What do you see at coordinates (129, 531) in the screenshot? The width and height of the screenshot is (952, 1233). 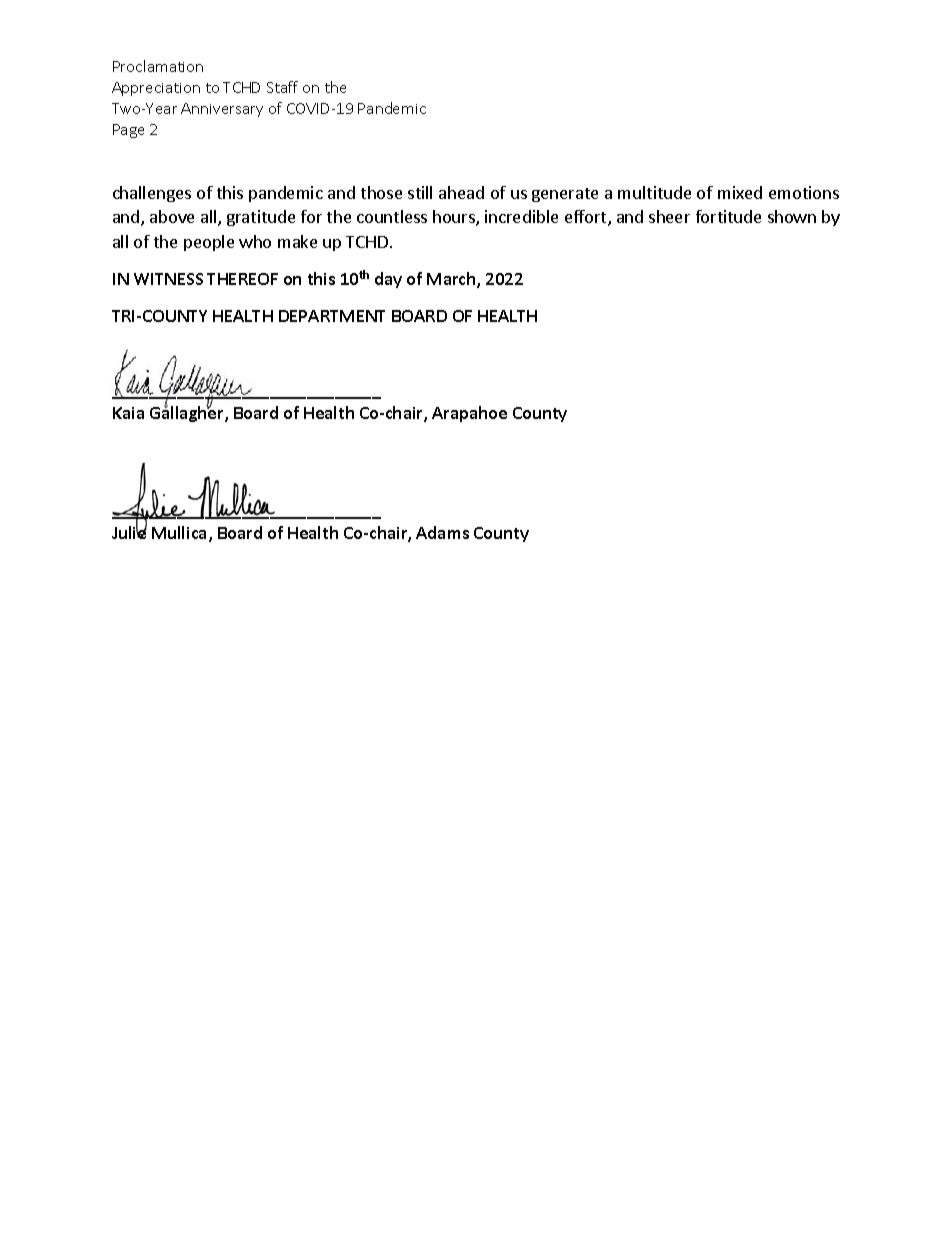 I see `Julie` at bounding box center [129, 531].
